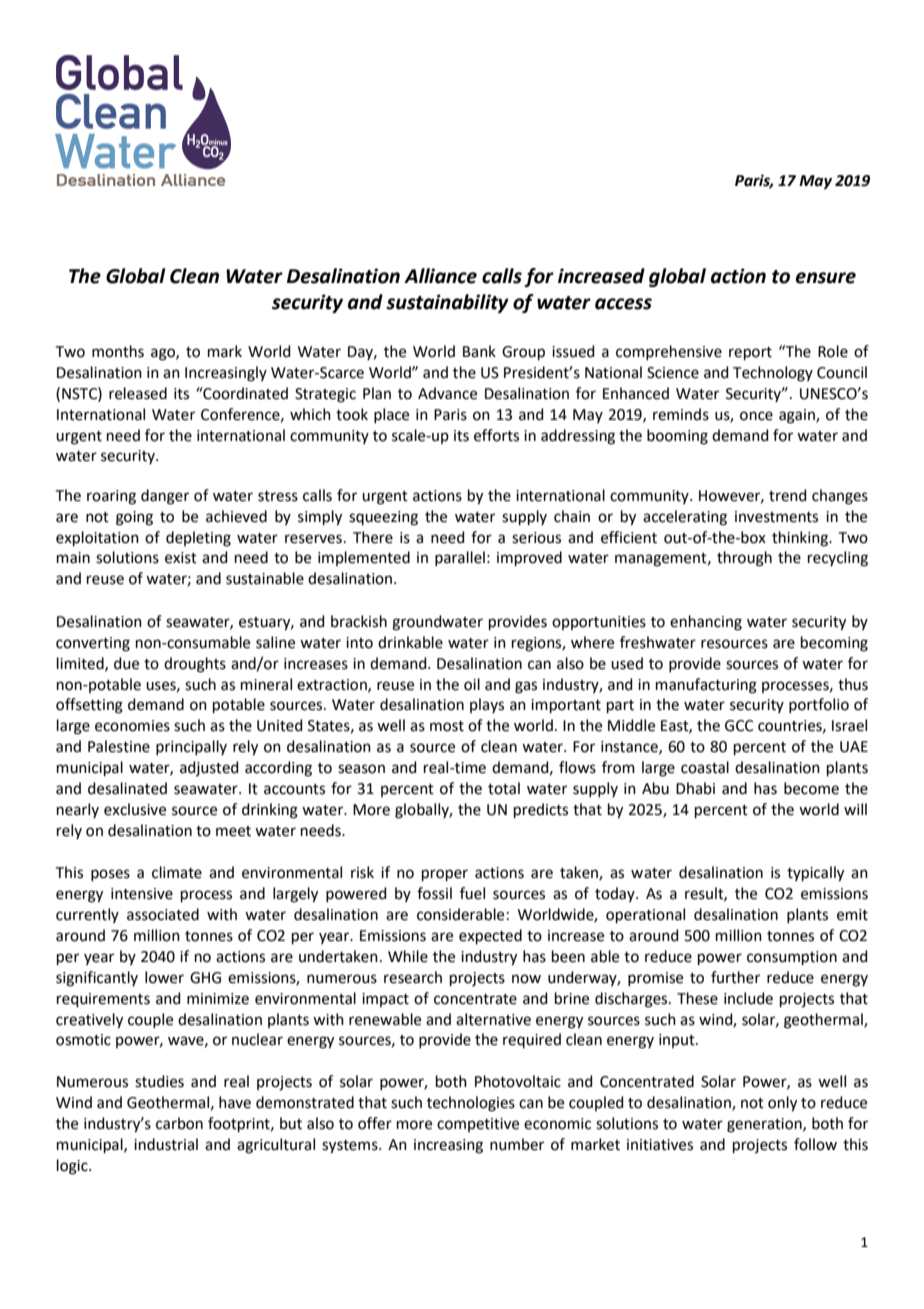  What do you see at coordinates (118, 351) in the image?
I see `months` at bounding box center [118, 351].
